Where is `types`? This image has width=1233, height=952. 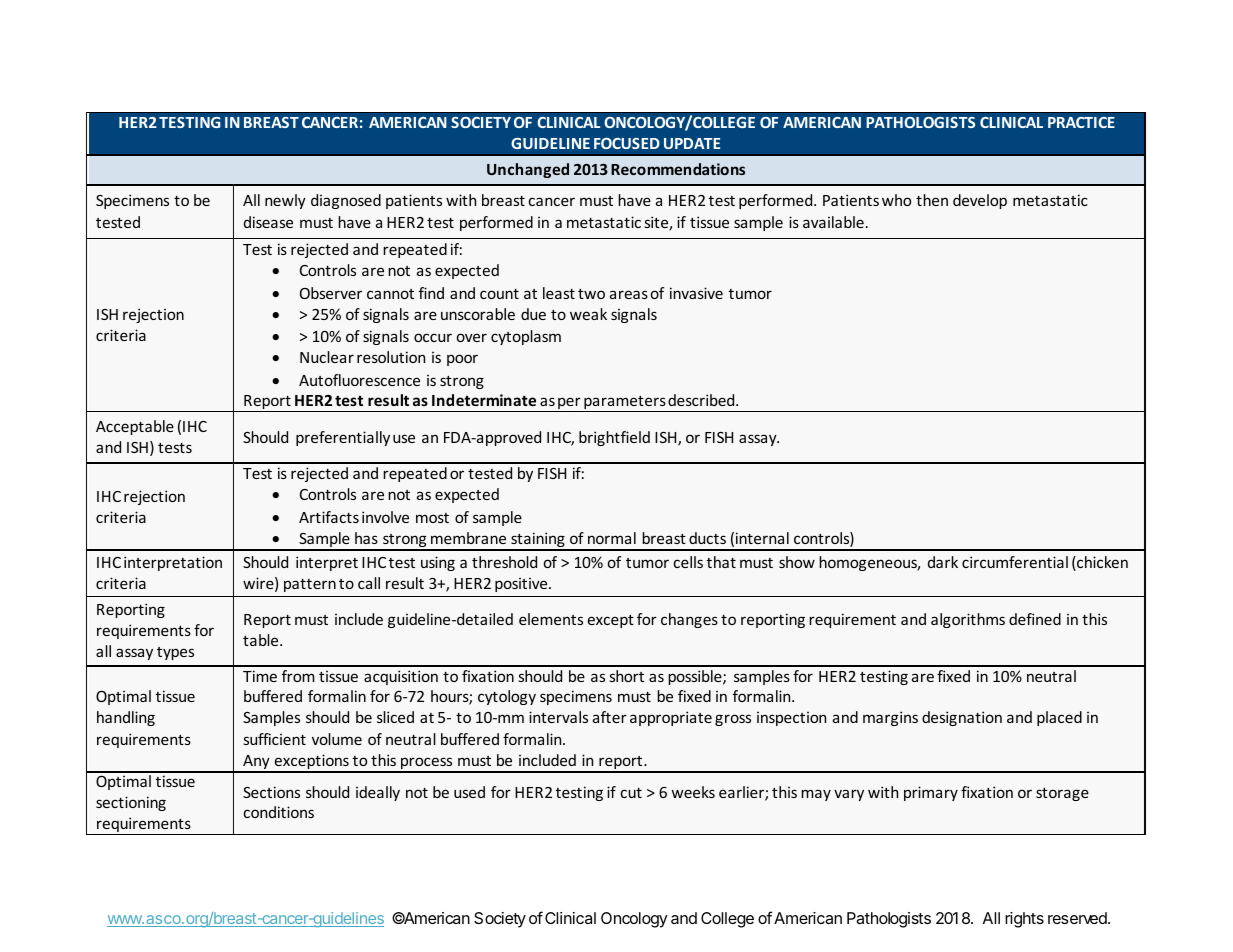 types is located at coordinates (175, 653).
